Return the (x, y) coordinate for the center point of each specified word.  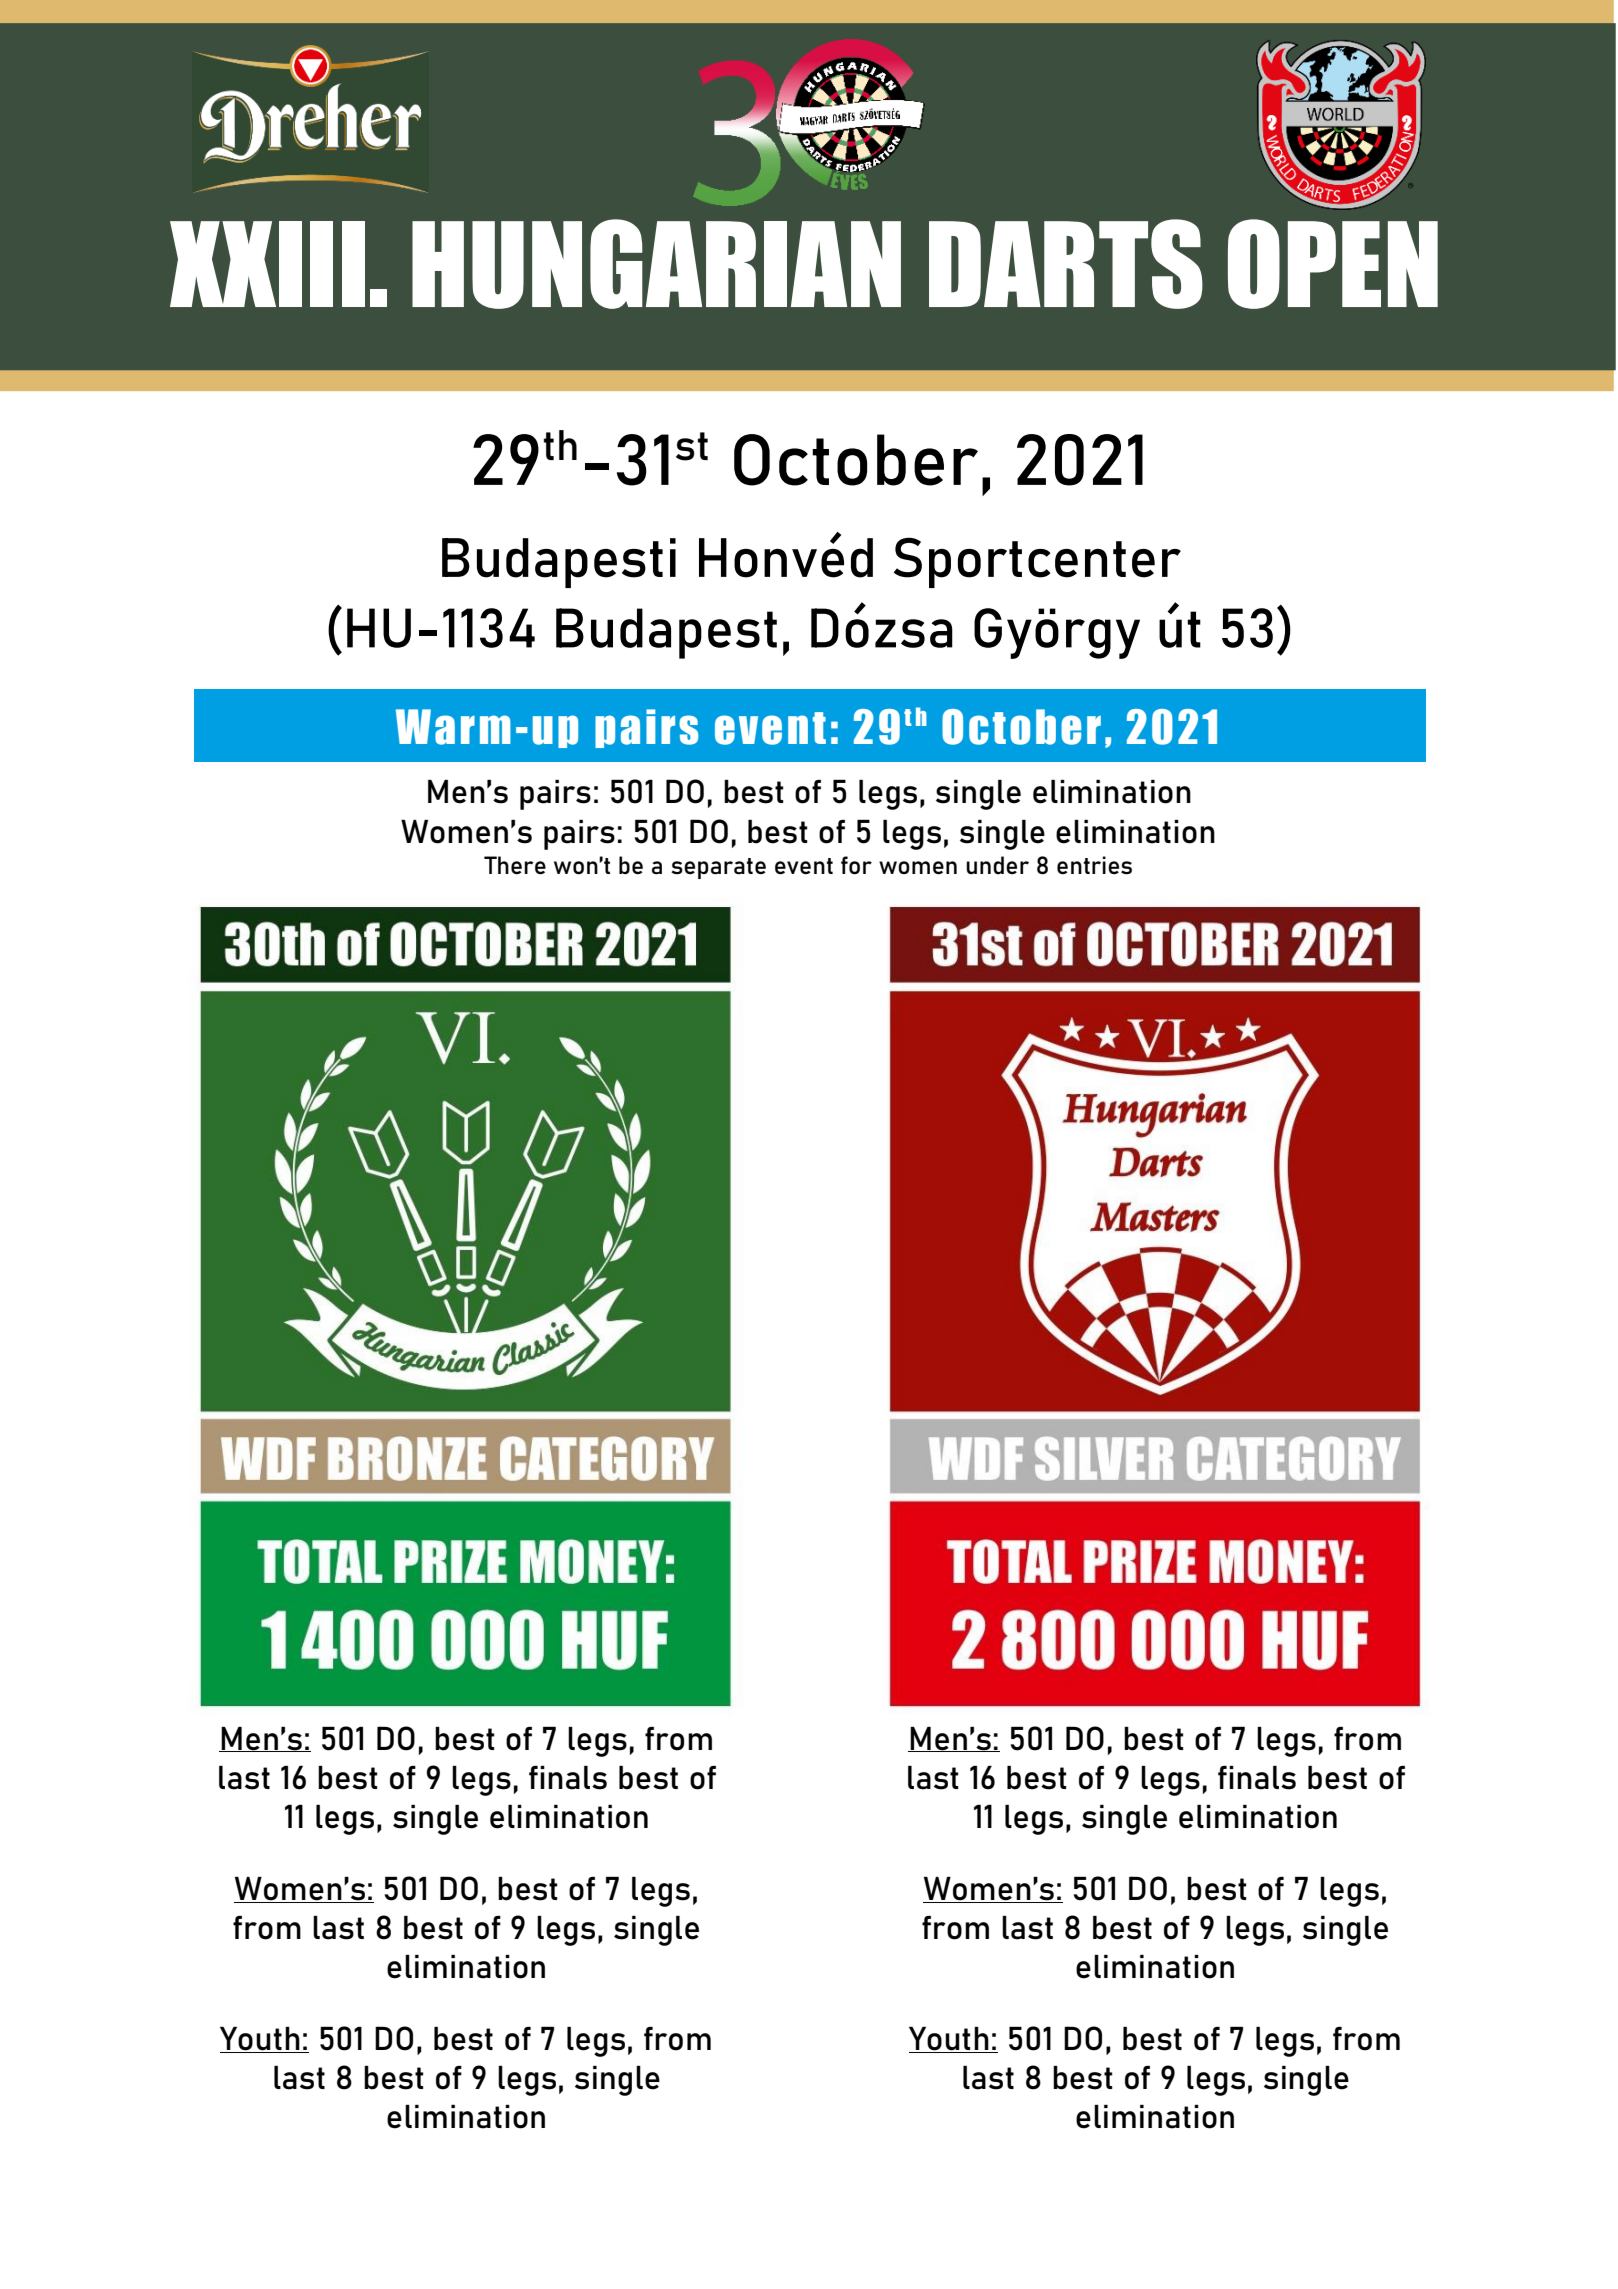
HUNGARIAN (656, 264)
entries (1094, 865)
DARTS (1066, 264)
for (856, 865)
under (997, 865)
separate (718, 868)
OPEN (1333, 264)
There (515, 865)
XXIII (267, 264)
